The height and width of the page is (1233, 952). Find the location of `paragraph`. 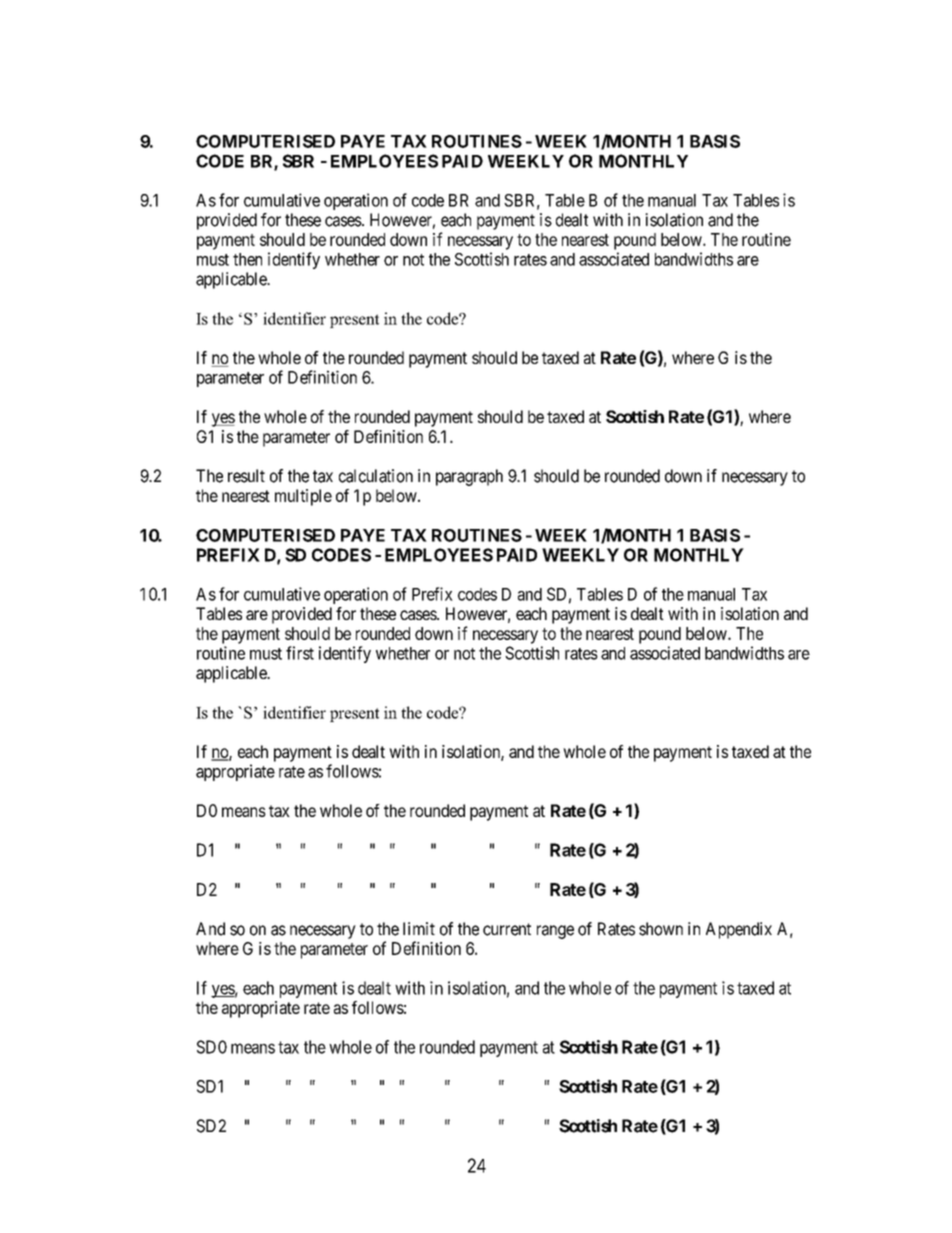

paragraph is located at coordinates (469, 477).
